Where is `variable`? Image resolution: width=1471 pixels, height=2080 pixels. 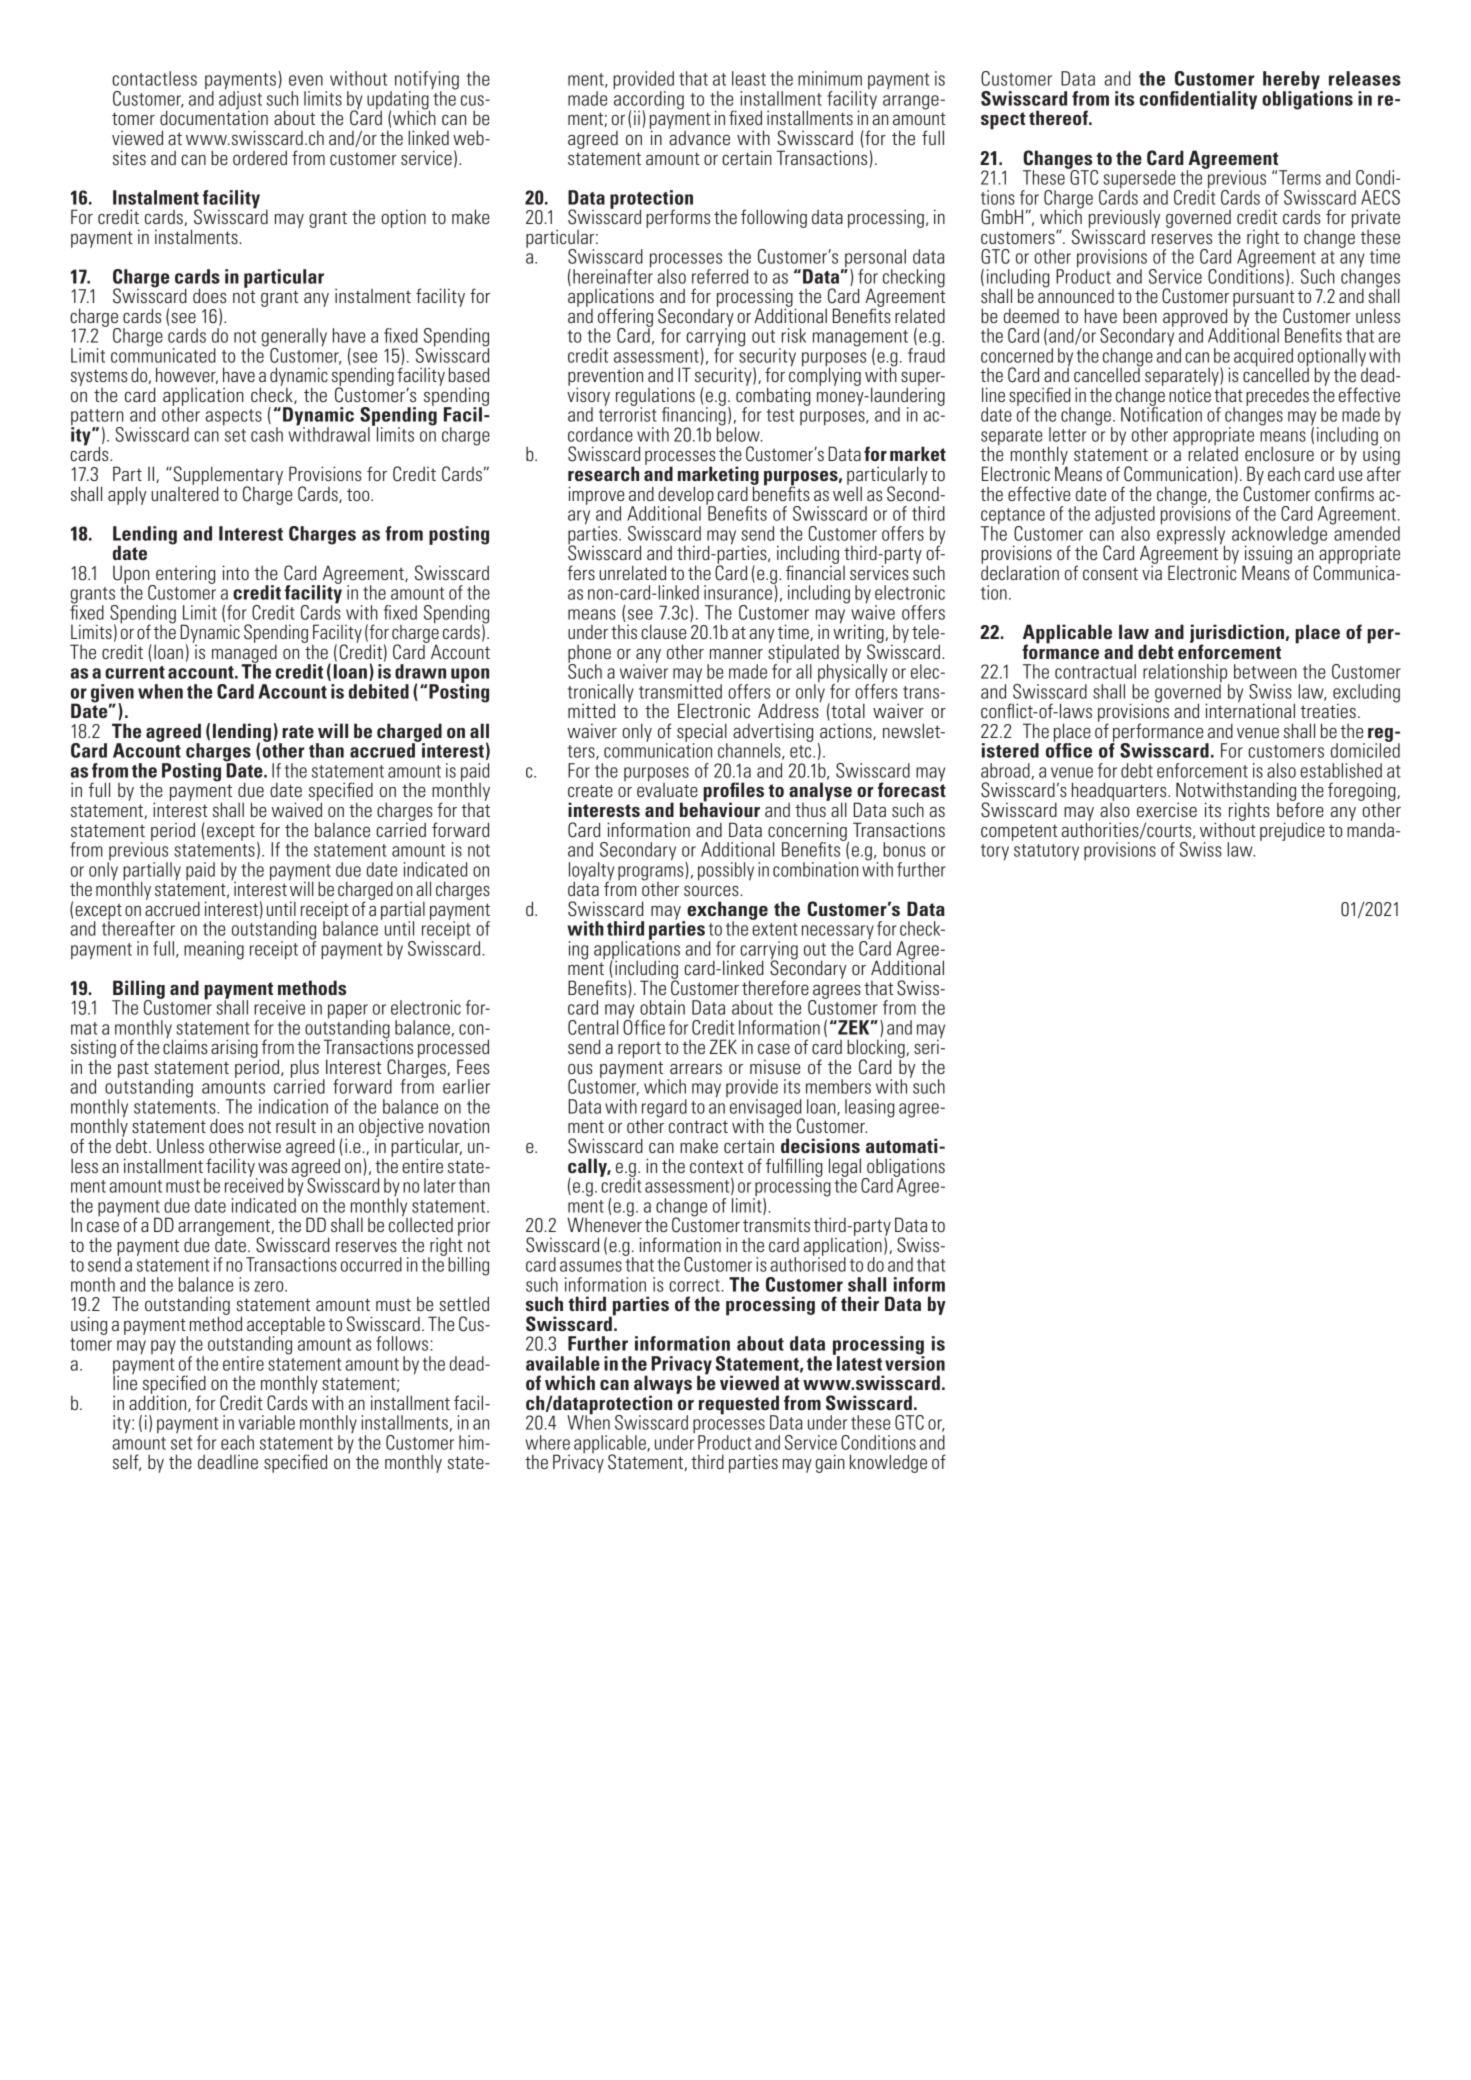 variable is located at coordinates (267, 1422).
